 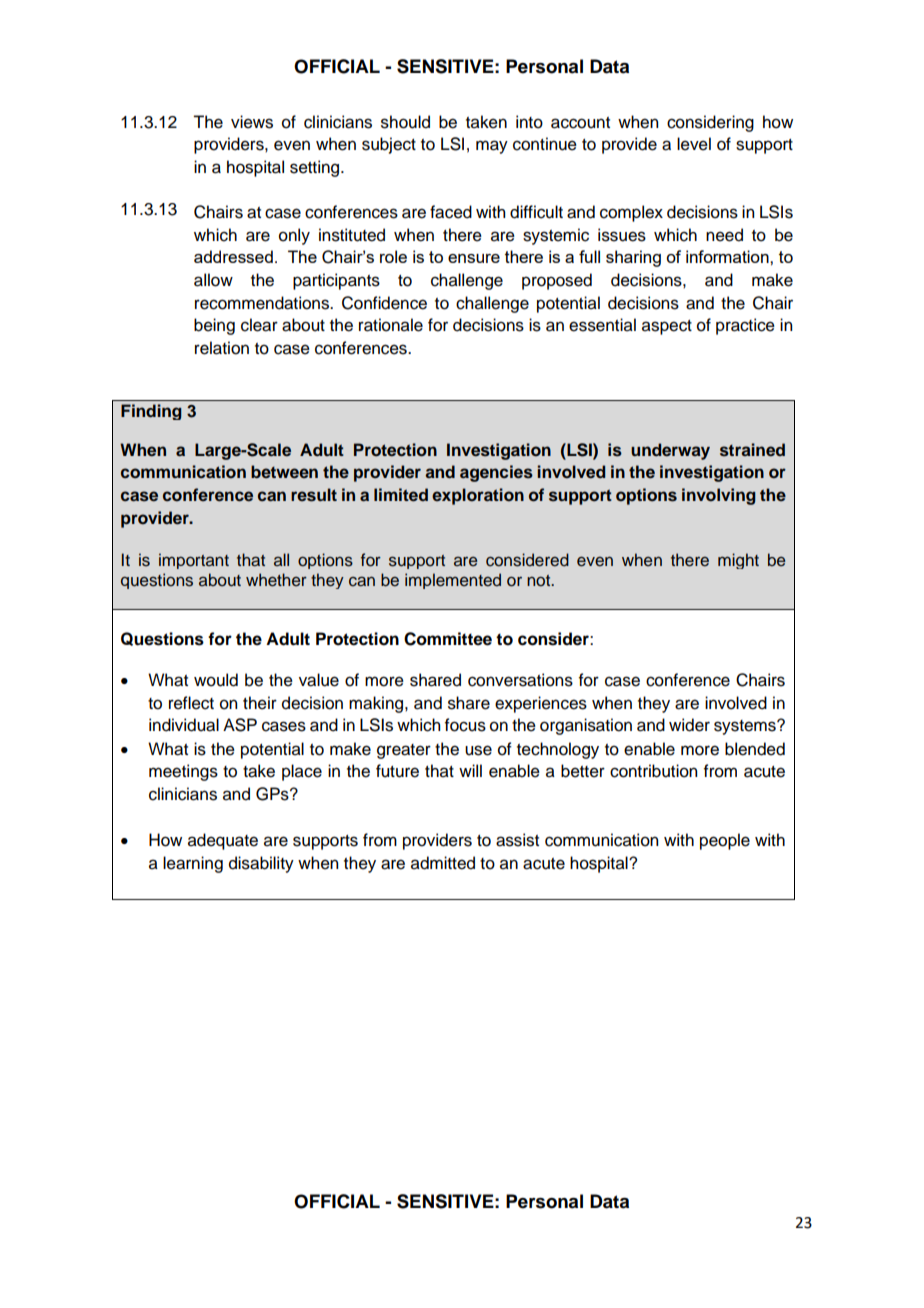 I want to click on exploration, so click(x=478, y=496).
